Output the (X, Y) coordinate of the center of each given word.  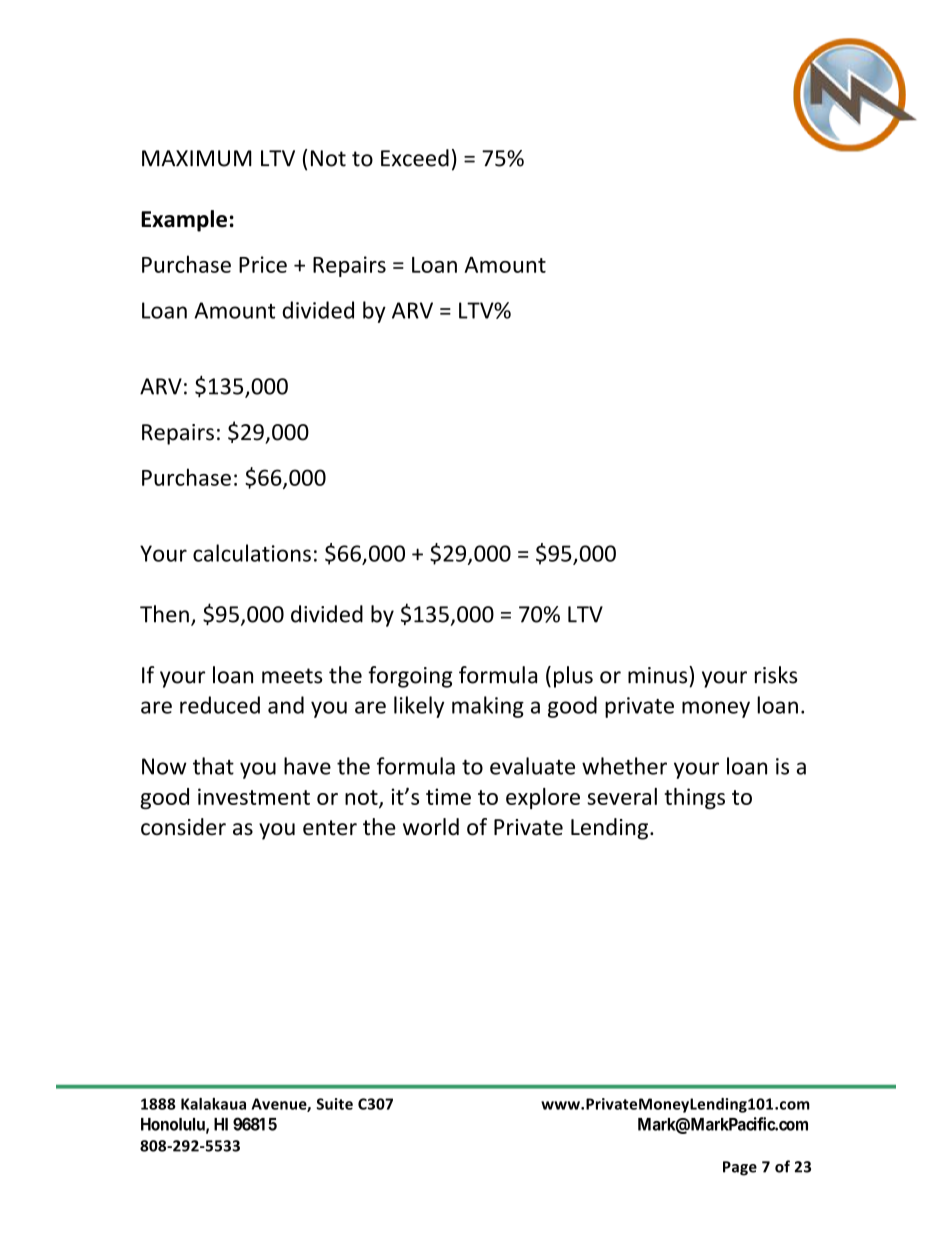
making (488, 707)
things (694, 798)
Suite (335, 1104)
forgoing (410, 677)
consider (183, 827)
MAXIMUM (197, 158)
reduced (220, 705)
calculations (252, 553)
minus (659, 675)
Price (263, 264)
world (431, 827)
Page (740, 1168)
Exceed (415, 158)
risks (776, 675)
